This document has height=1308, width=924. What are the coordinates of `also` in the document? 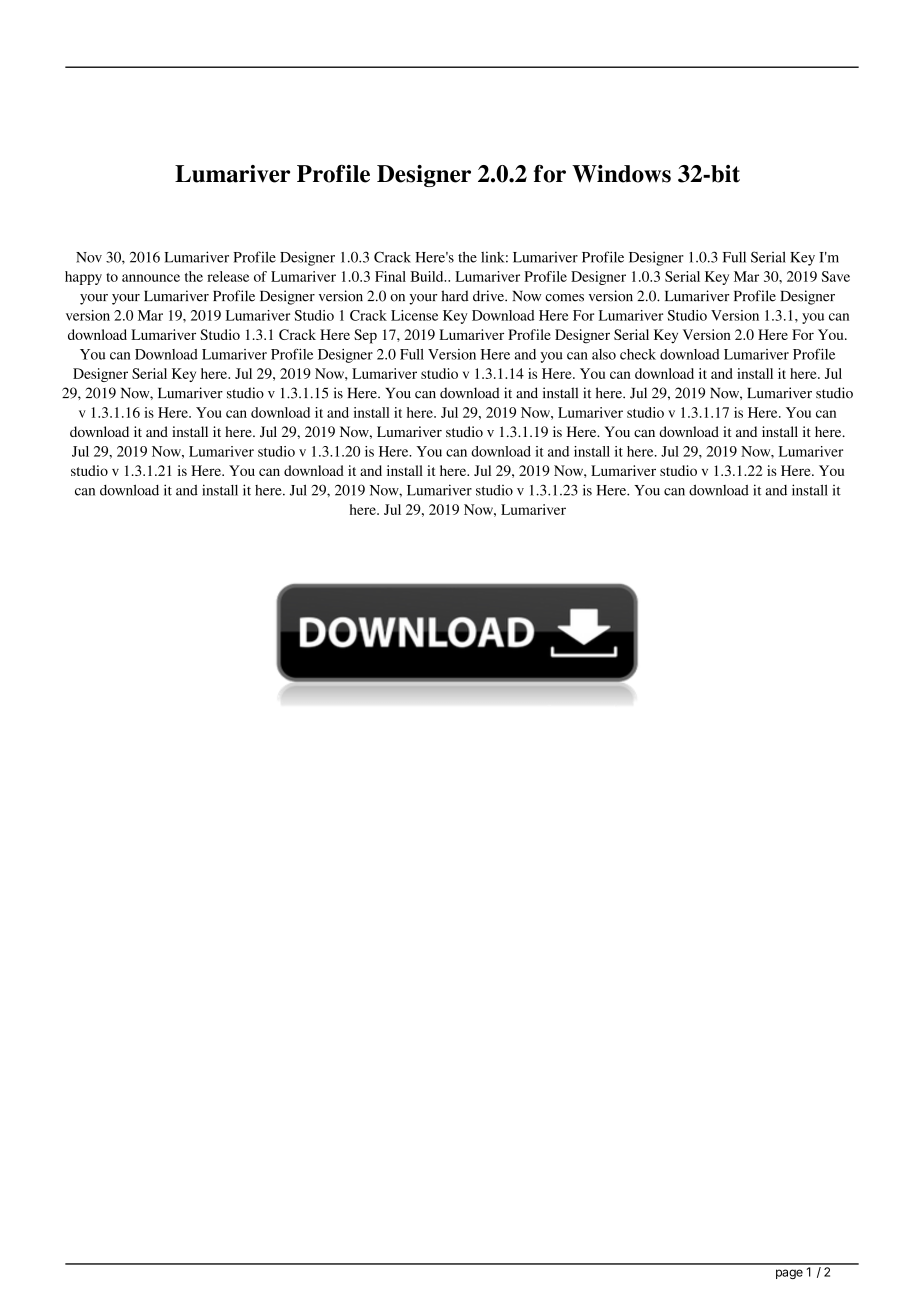 It's located at (604, 354).
